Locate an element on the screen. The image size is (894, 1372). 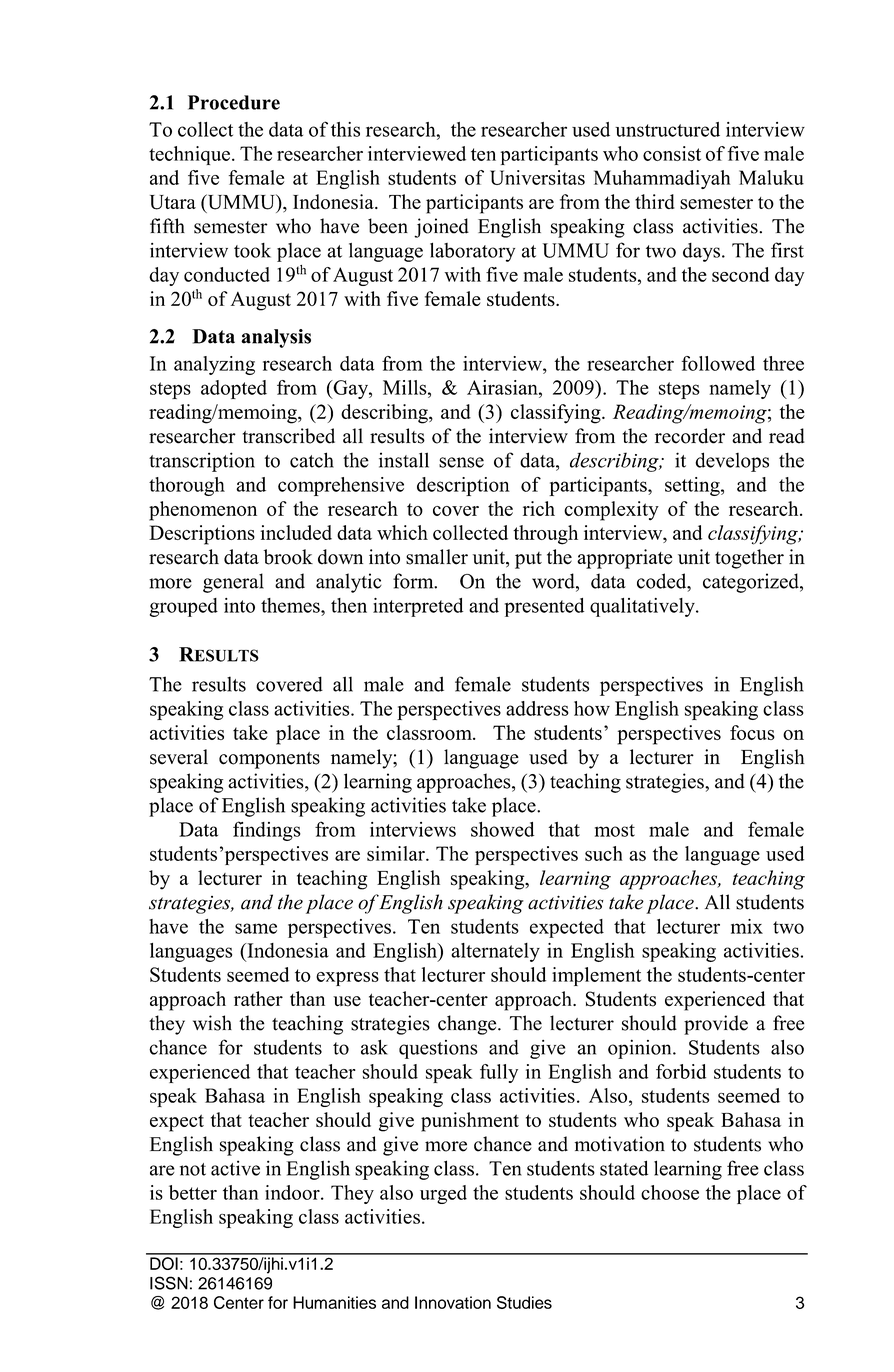
develops is located at coordinates (732, 462).
